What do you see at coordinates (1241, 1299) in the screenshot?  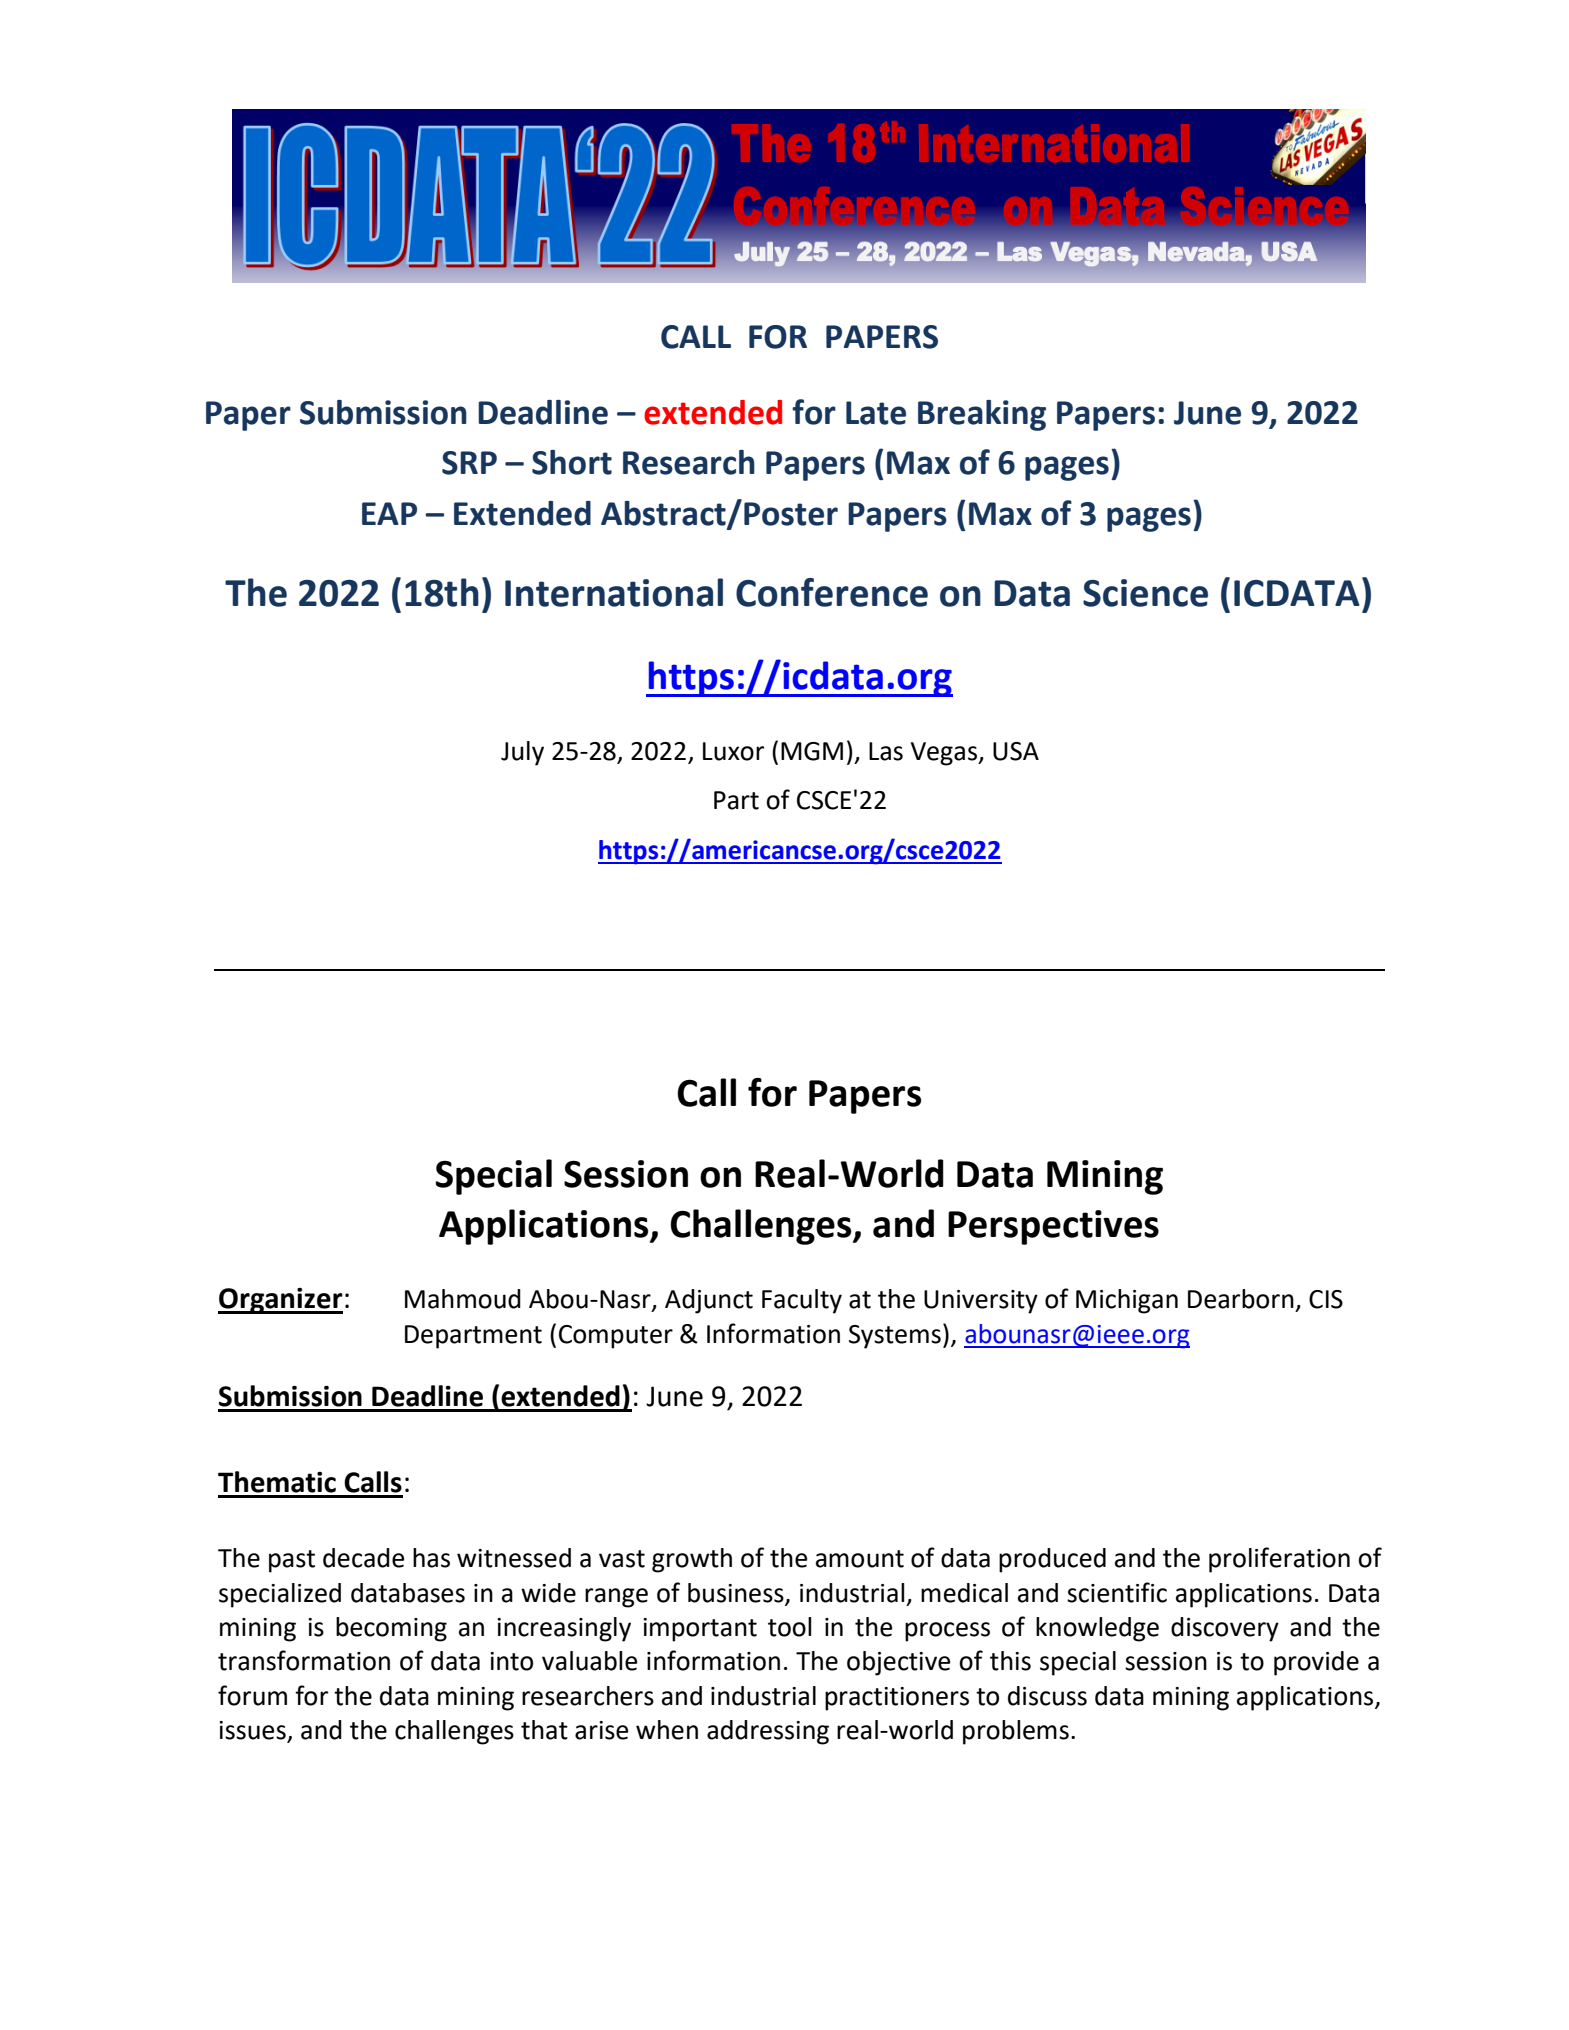 I see `Dearborn` at bounding box center [1241, 1299].
